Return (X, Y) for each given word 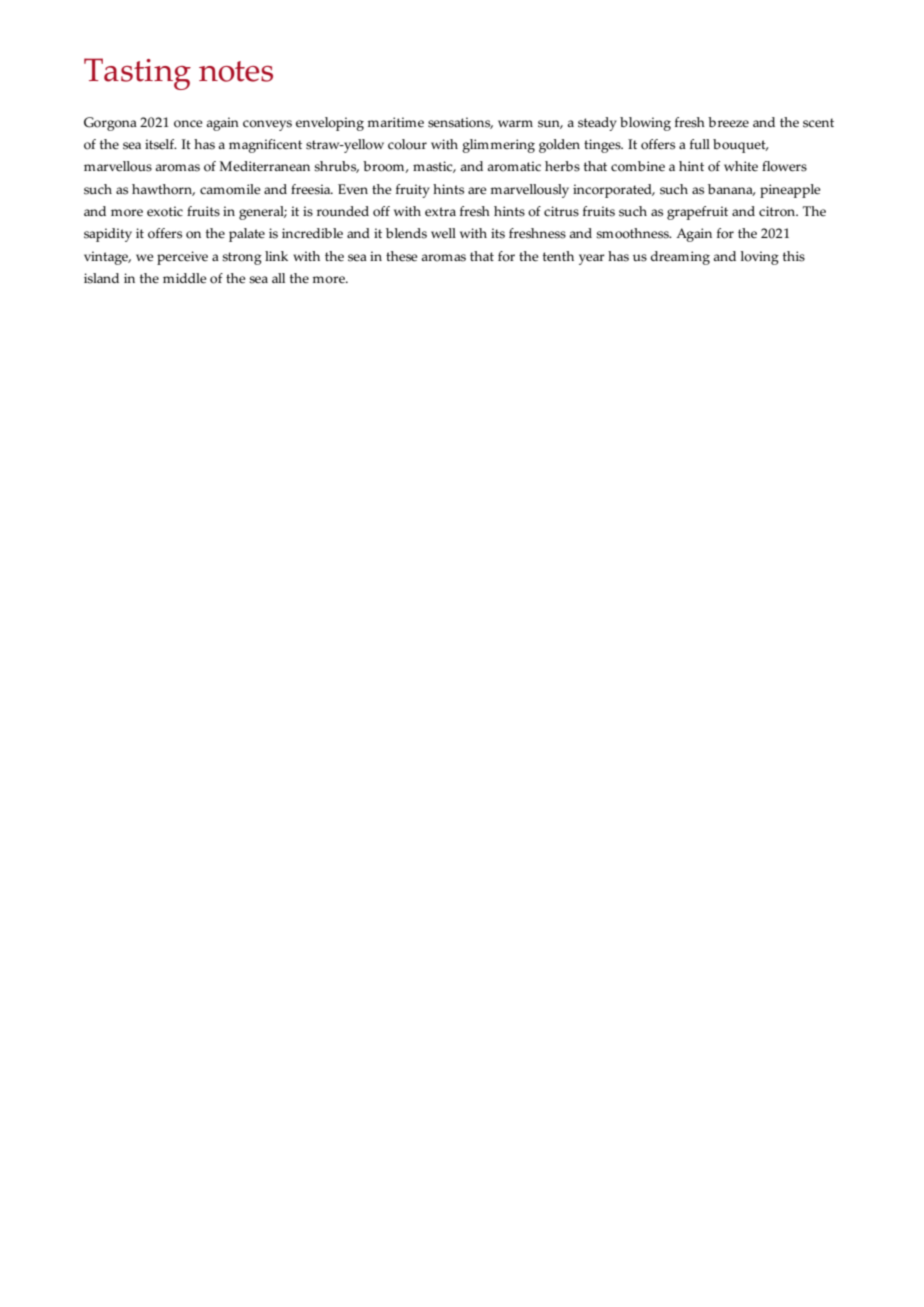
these (402, 256)
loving (760, 258)
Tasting (137, 74)
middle (185, 278)
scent (818, 123)
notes (236, 71)
